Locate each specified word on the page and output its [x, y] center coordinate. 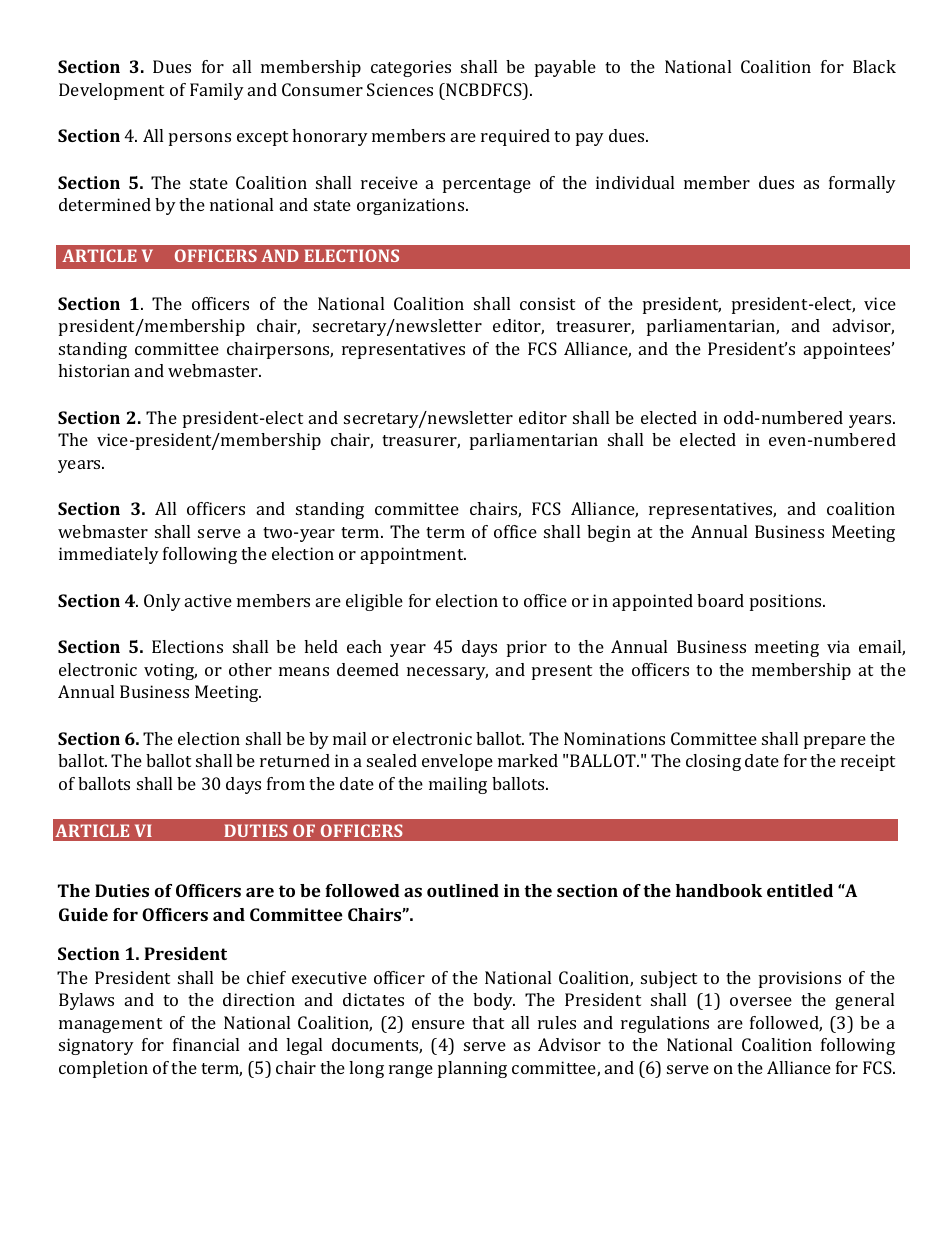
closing [713, 762]
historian [94, 370]
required [515, 137]
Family [217, 91]
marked [528, 760]
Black [874, 66]
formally [862, 184]
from [286, 783]
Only [162, 602]
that [488, 1022]
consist [547, 303]
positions [787, 602]
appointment [413, 555]
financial [206, 1044]
